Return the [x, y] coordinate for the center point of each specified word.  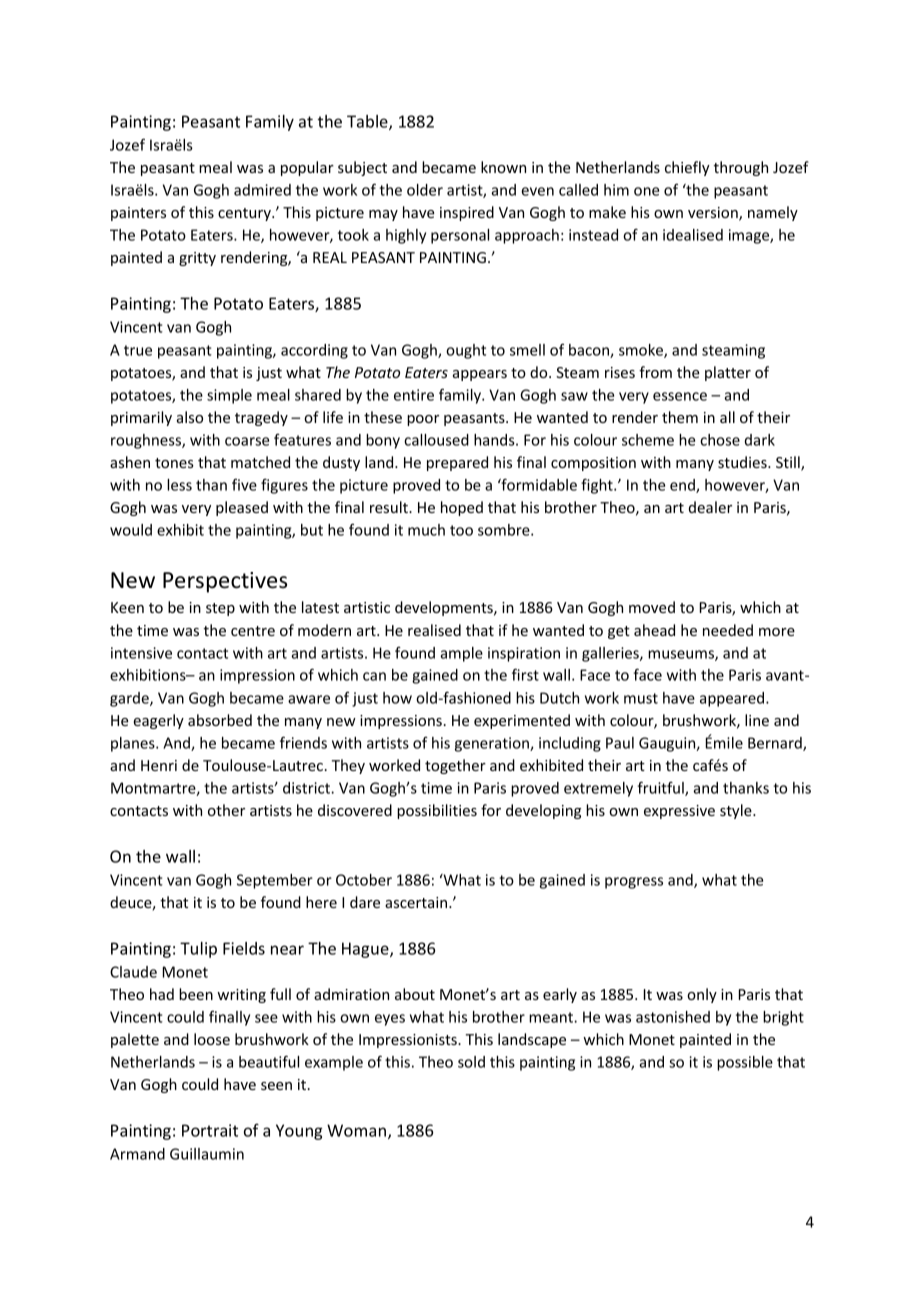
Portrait [210, 1130]
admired [262, 190]
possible [745, 1063]
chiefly [687, 168]
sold [471, 1062]
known [503, 167]
